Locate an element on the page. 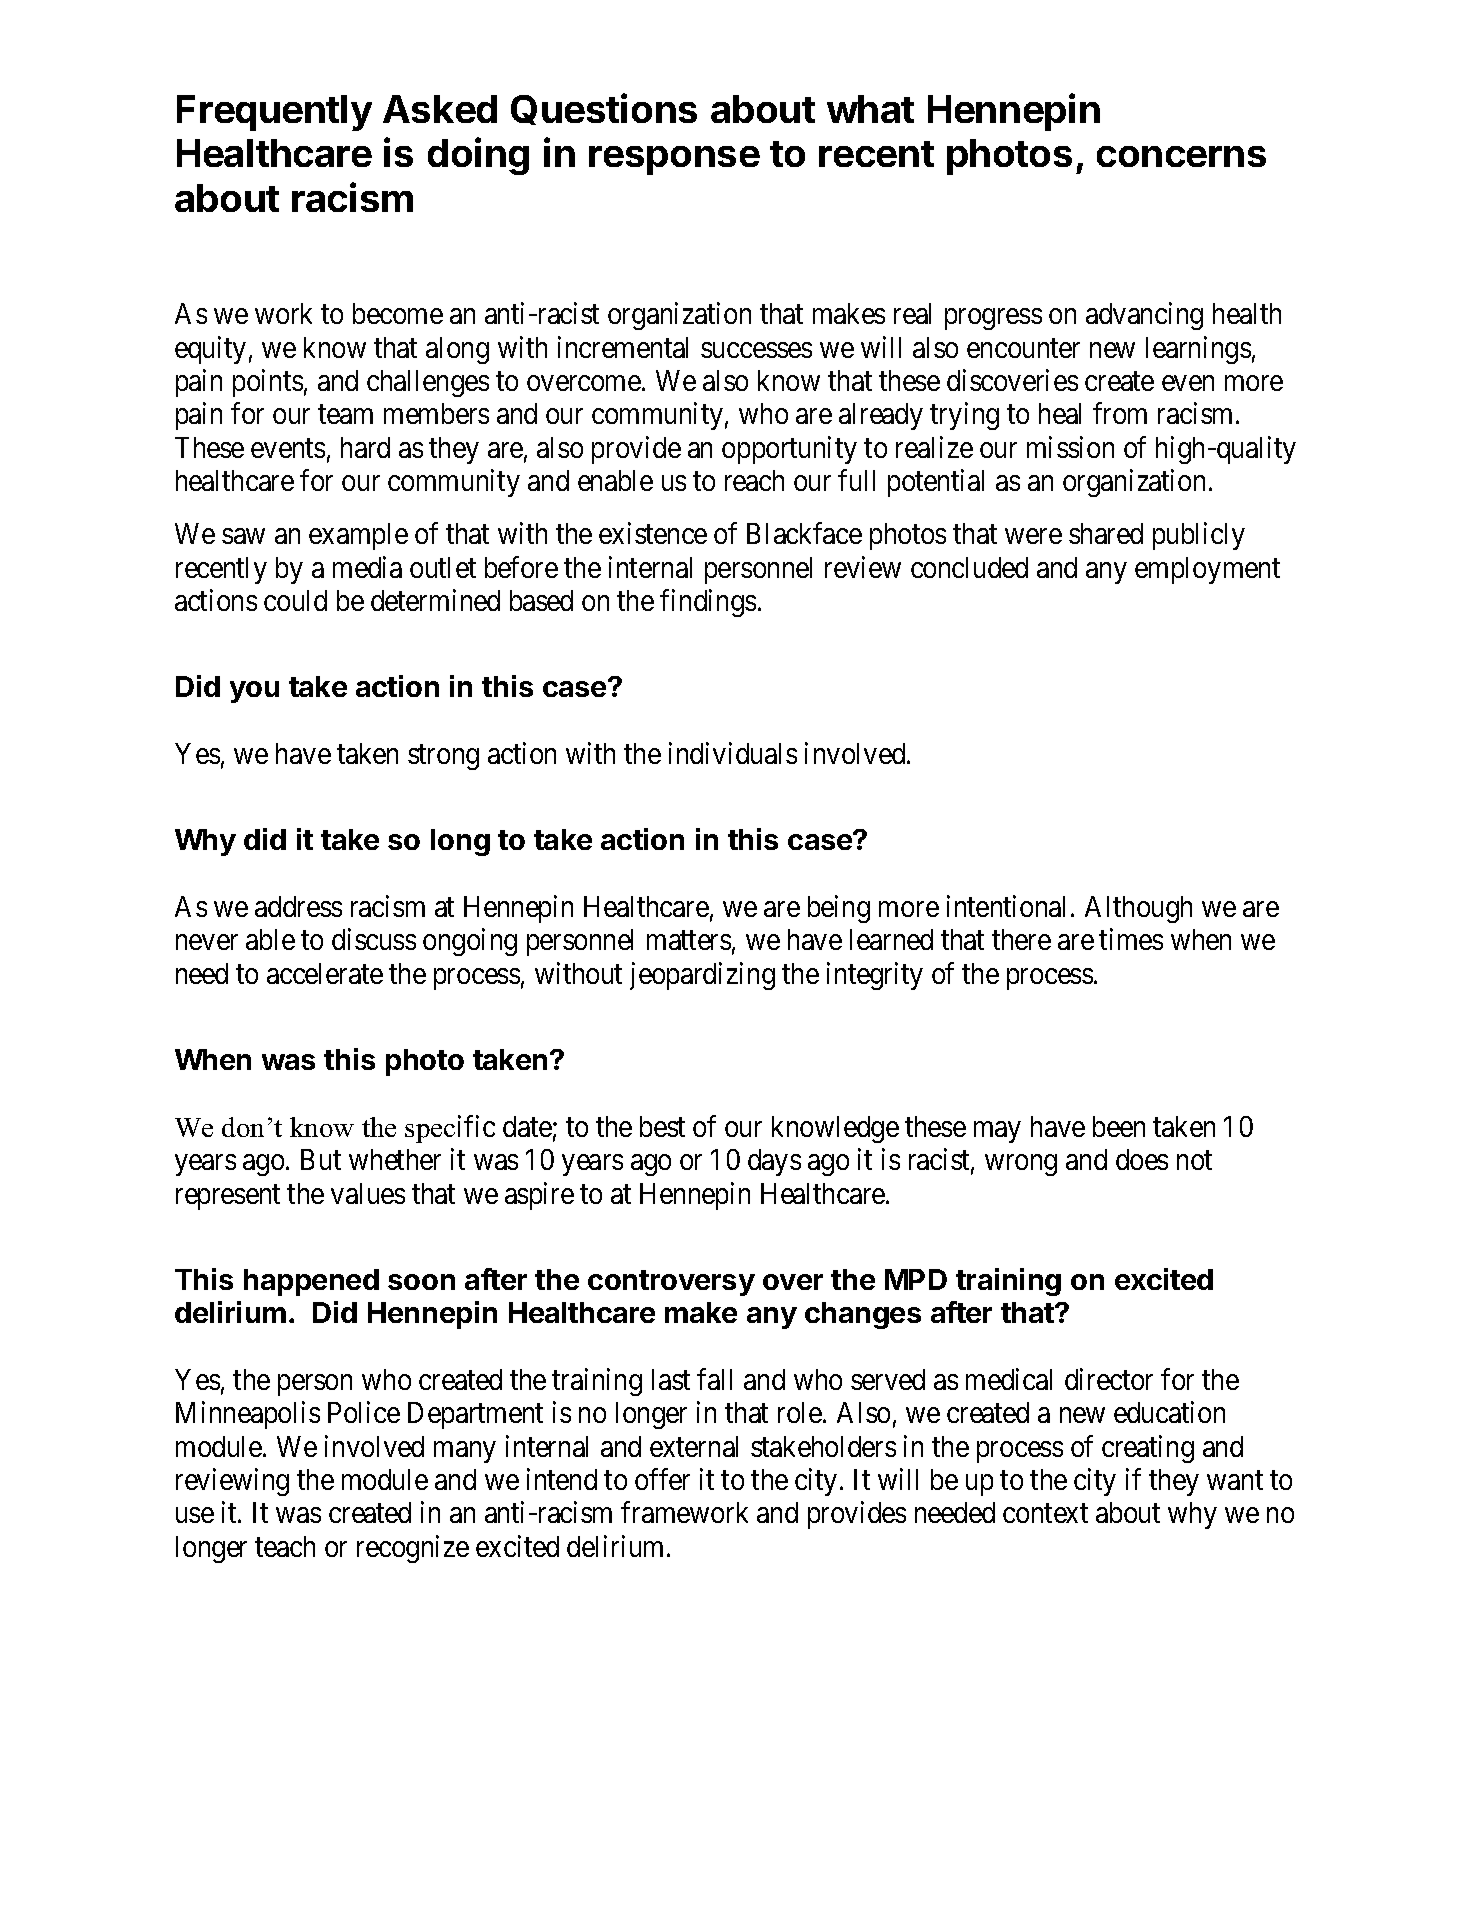 The height and width of the image is (1917, 1482). jeopardizing is located at coordinates (702, 976).
